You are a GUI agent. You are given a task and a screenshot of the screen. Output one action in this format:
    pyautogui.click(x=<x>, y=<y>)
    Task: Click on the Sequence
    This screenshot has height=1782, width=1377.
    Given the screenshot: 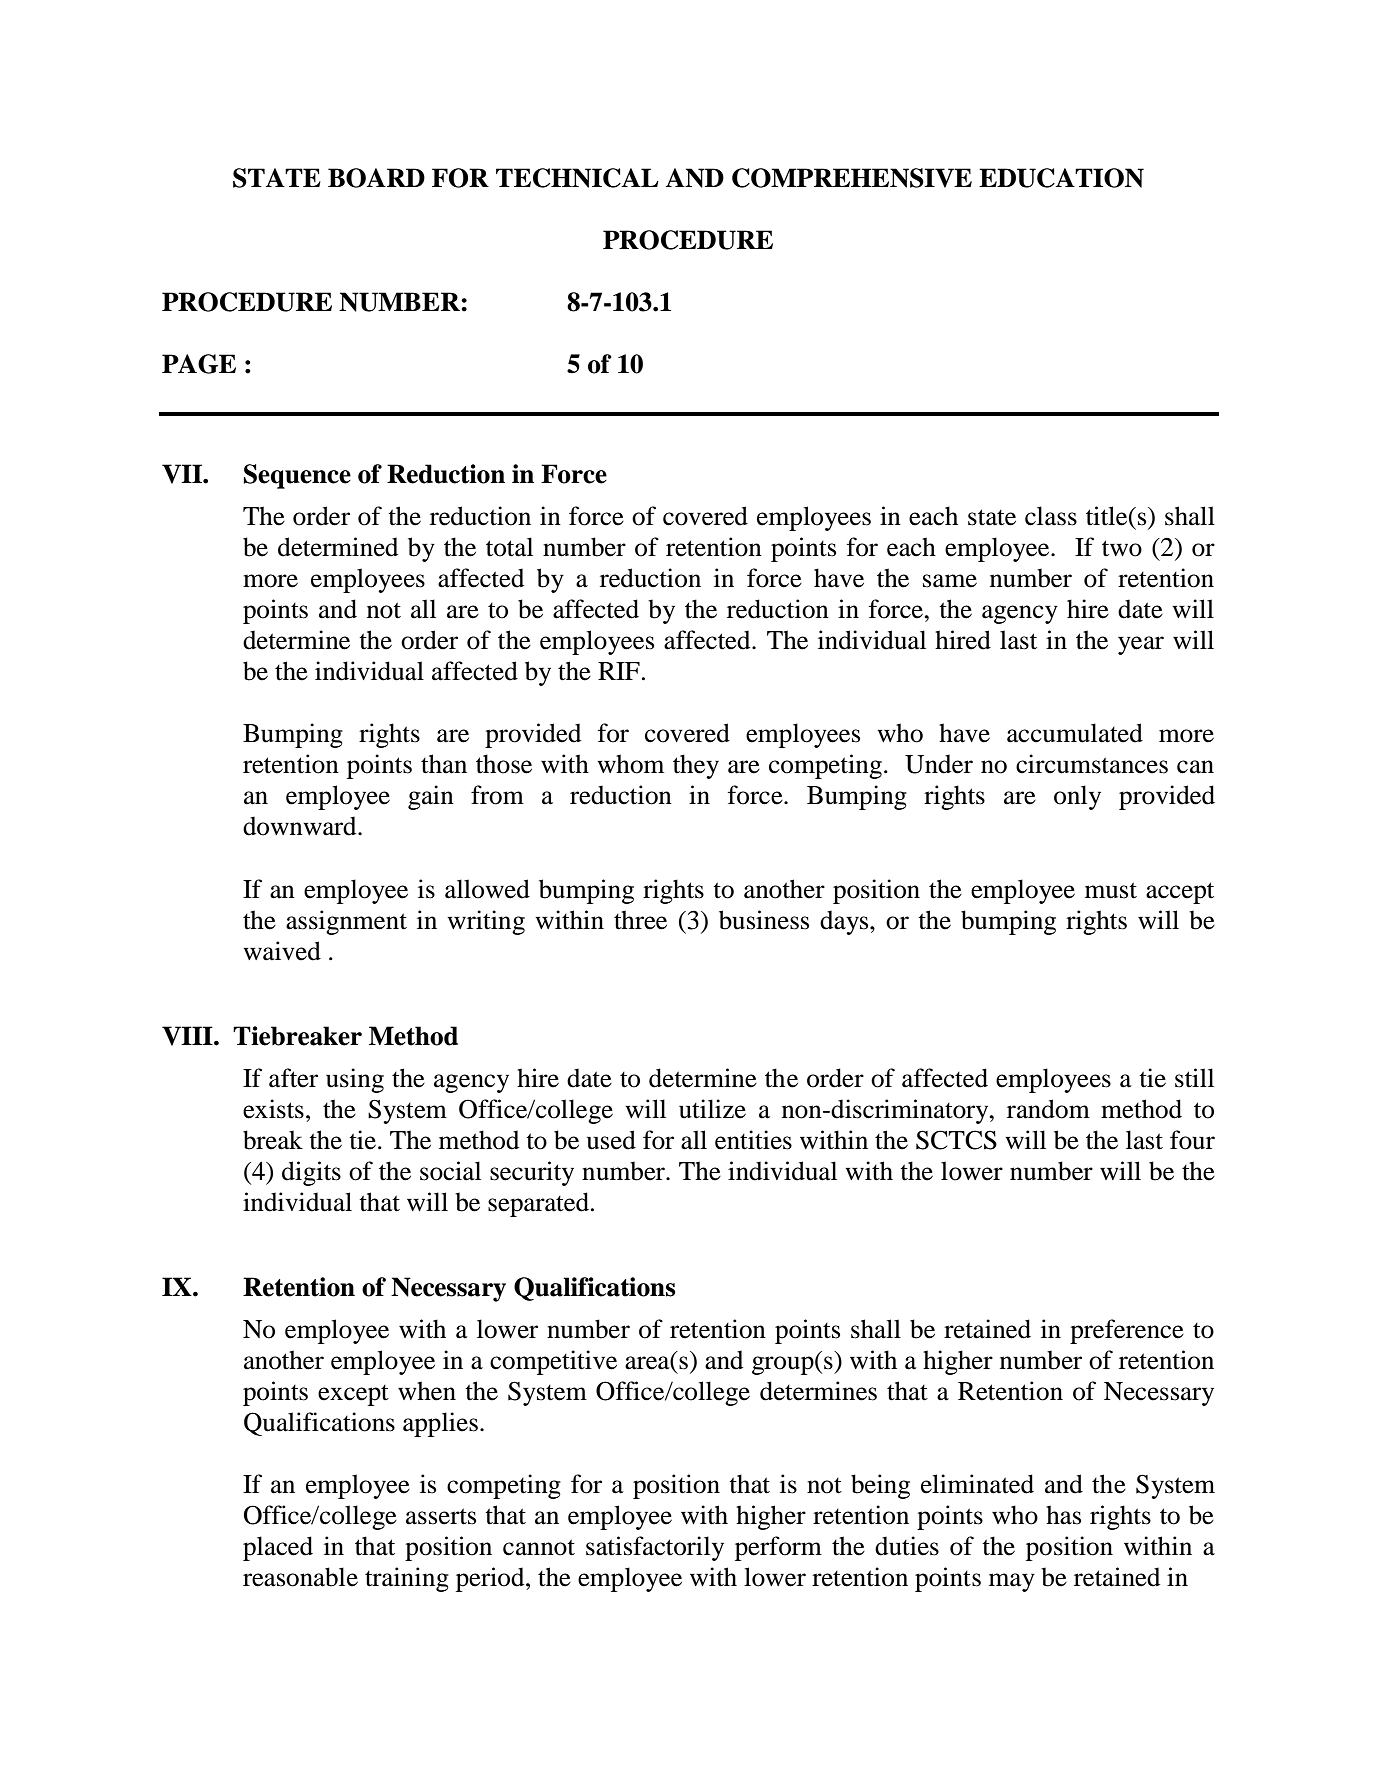 What is the action you would take?
    pyautogui.click(x=297, y=476)
